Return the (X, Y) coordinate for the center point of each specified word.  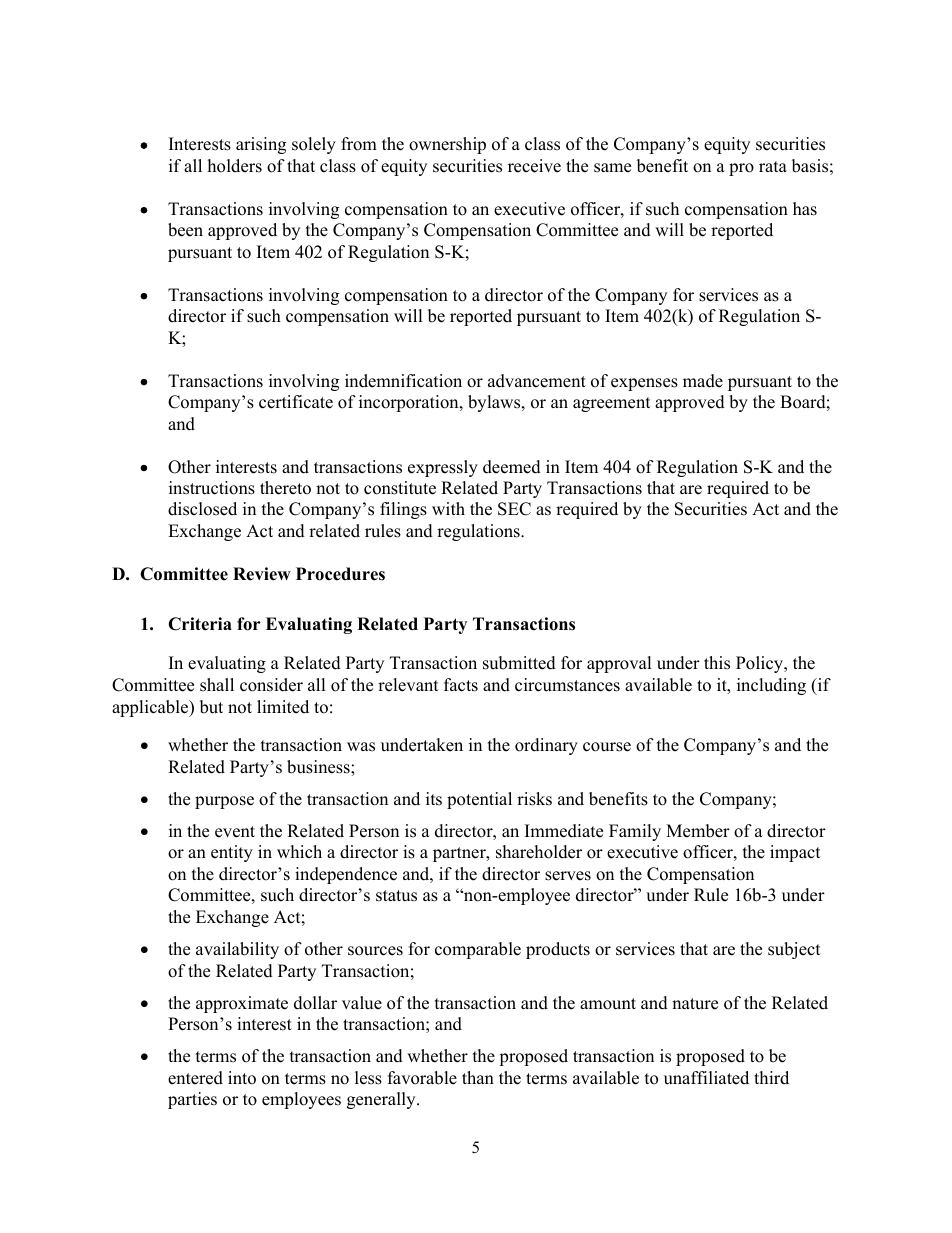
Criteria (200, 624)
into (242, 1078)
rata (773, 166)
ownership (447, 145)
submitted (519, 663)
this (717, 663)
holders (235, 166)
